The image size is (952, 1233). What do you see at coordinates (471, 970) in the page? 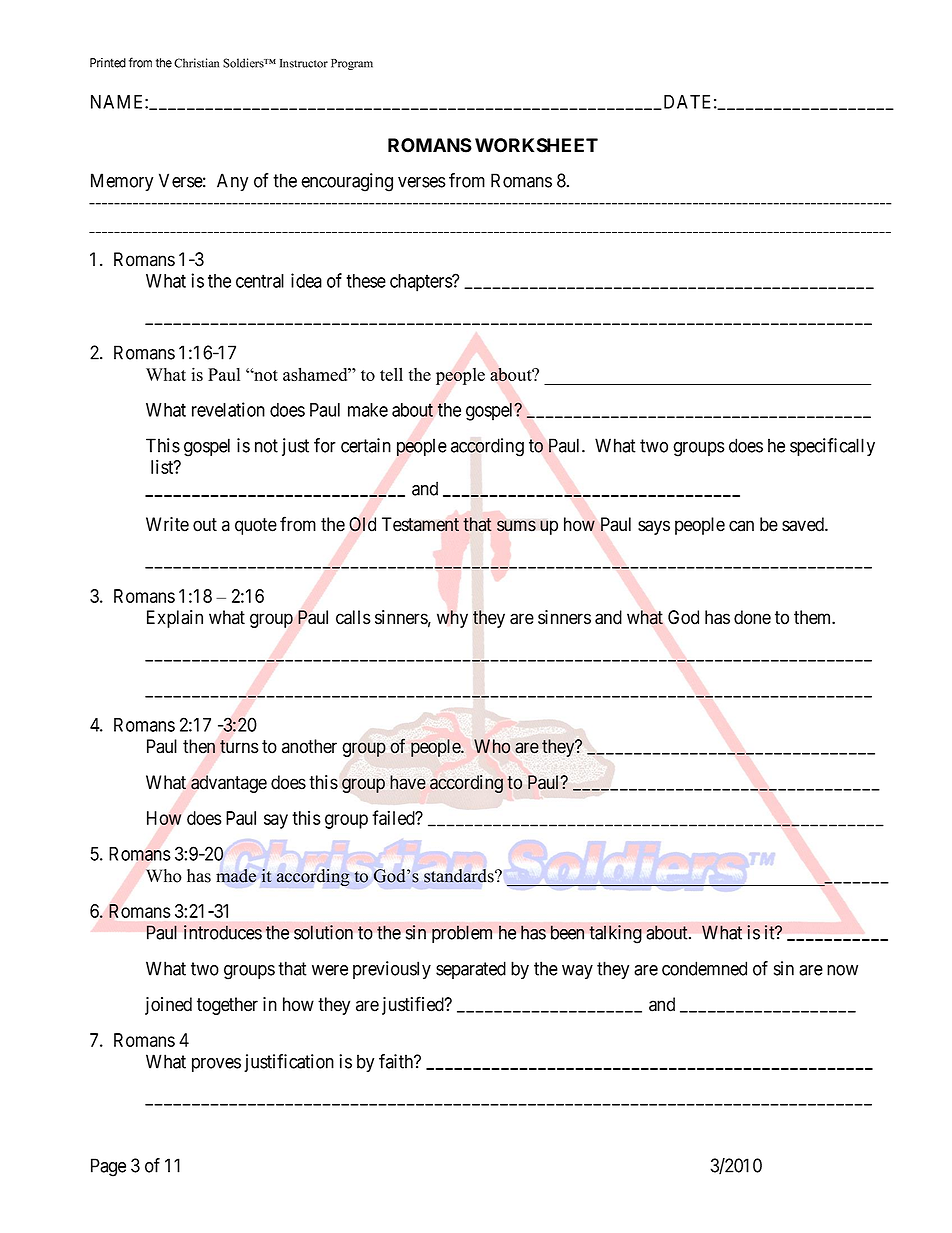
I see `separated` at bounding box center [471, 970].
